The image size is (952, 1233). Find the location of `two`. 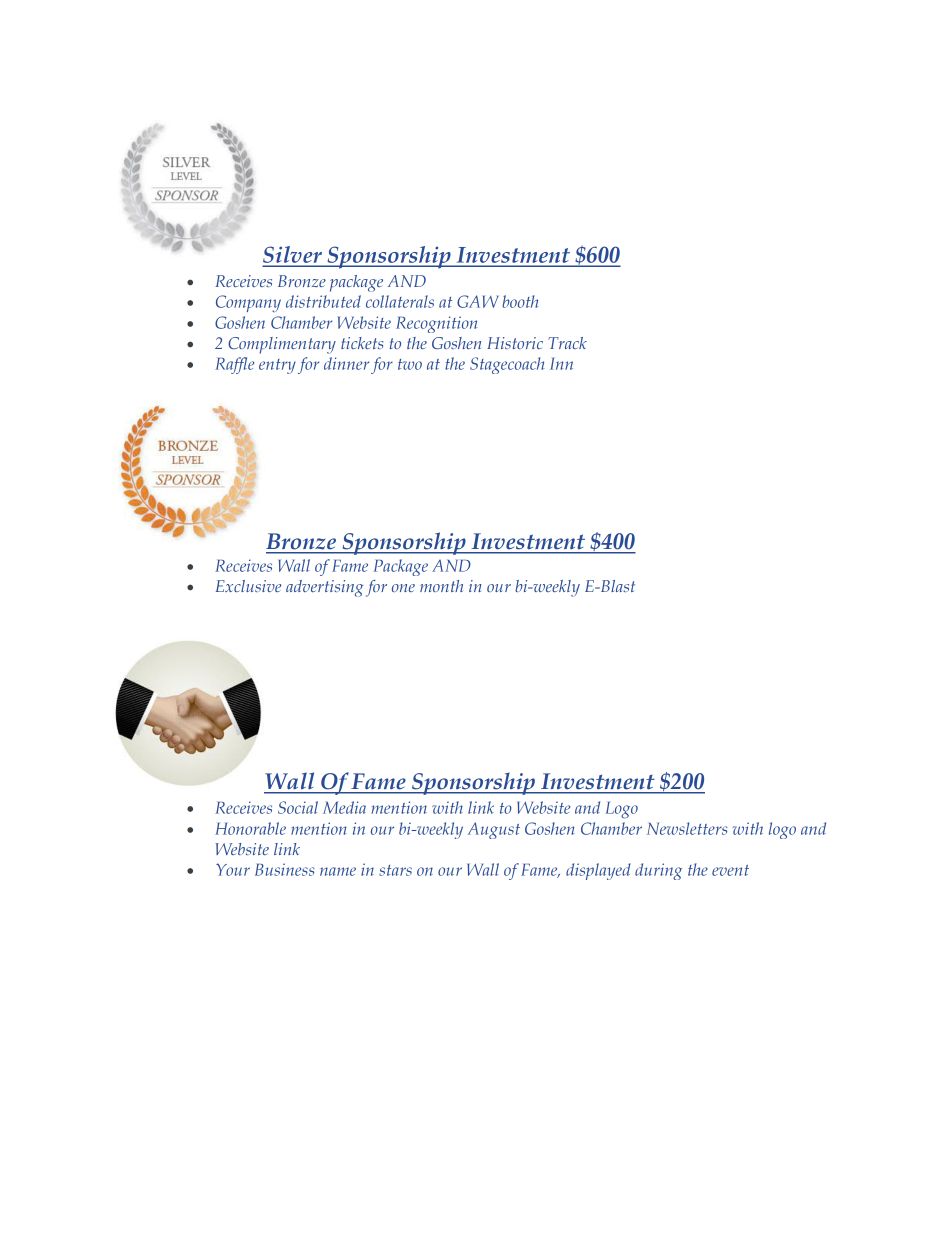

two is located at coordinates (410, 364).
